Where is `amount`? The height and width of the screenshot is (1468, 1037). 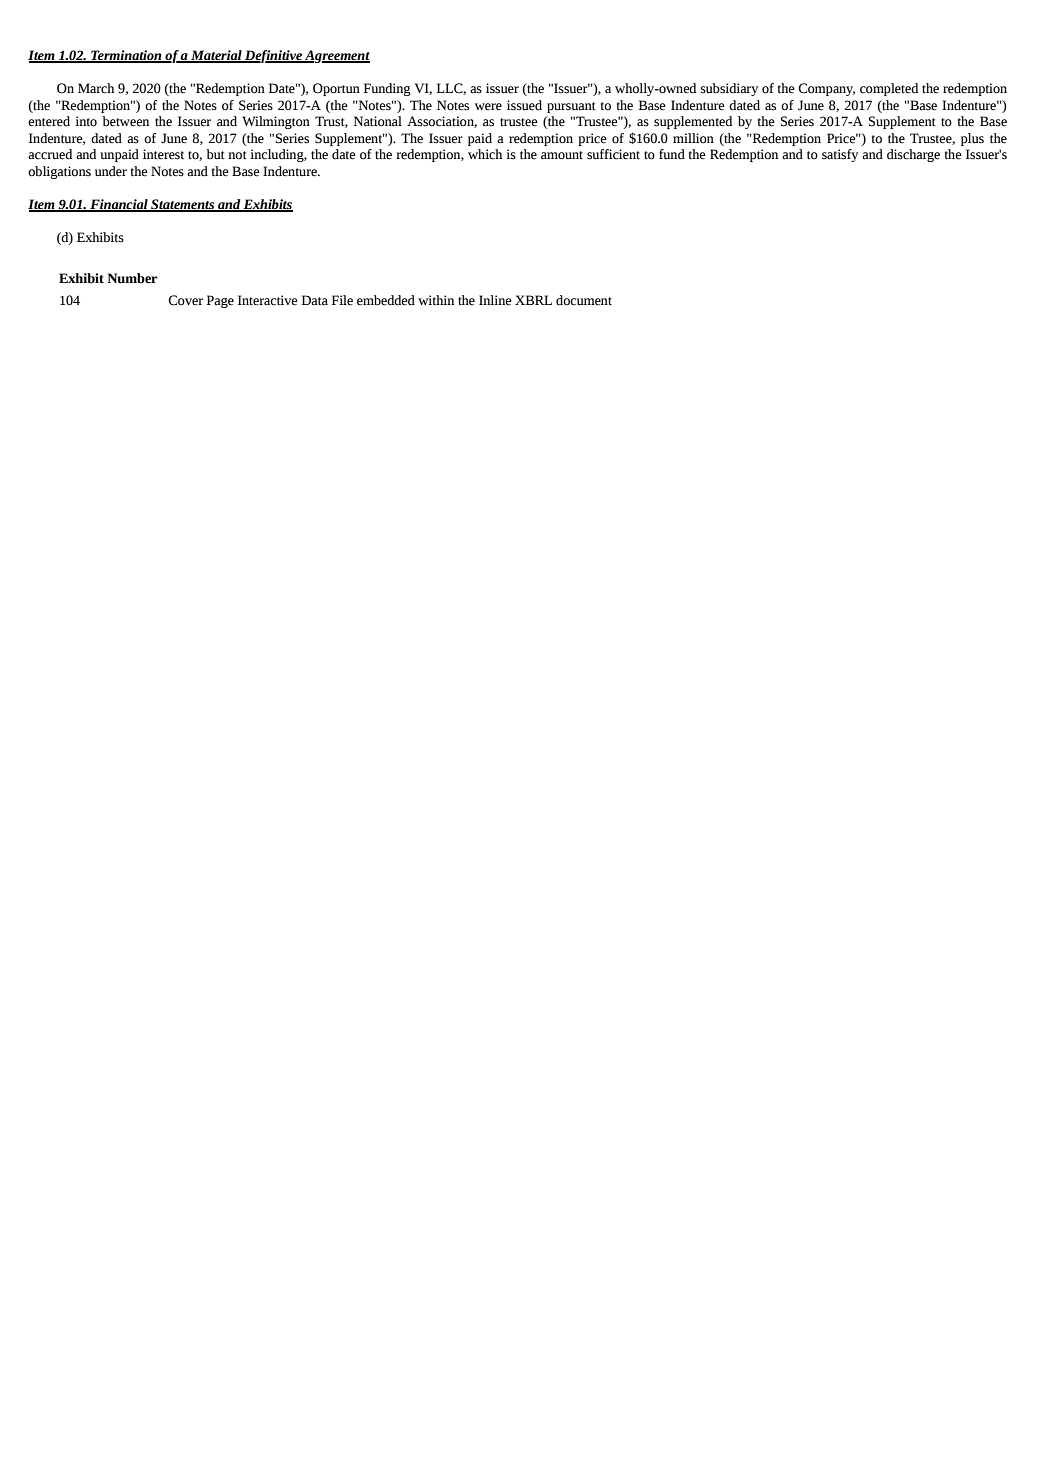
amount is located at coordinates (562, 155).
